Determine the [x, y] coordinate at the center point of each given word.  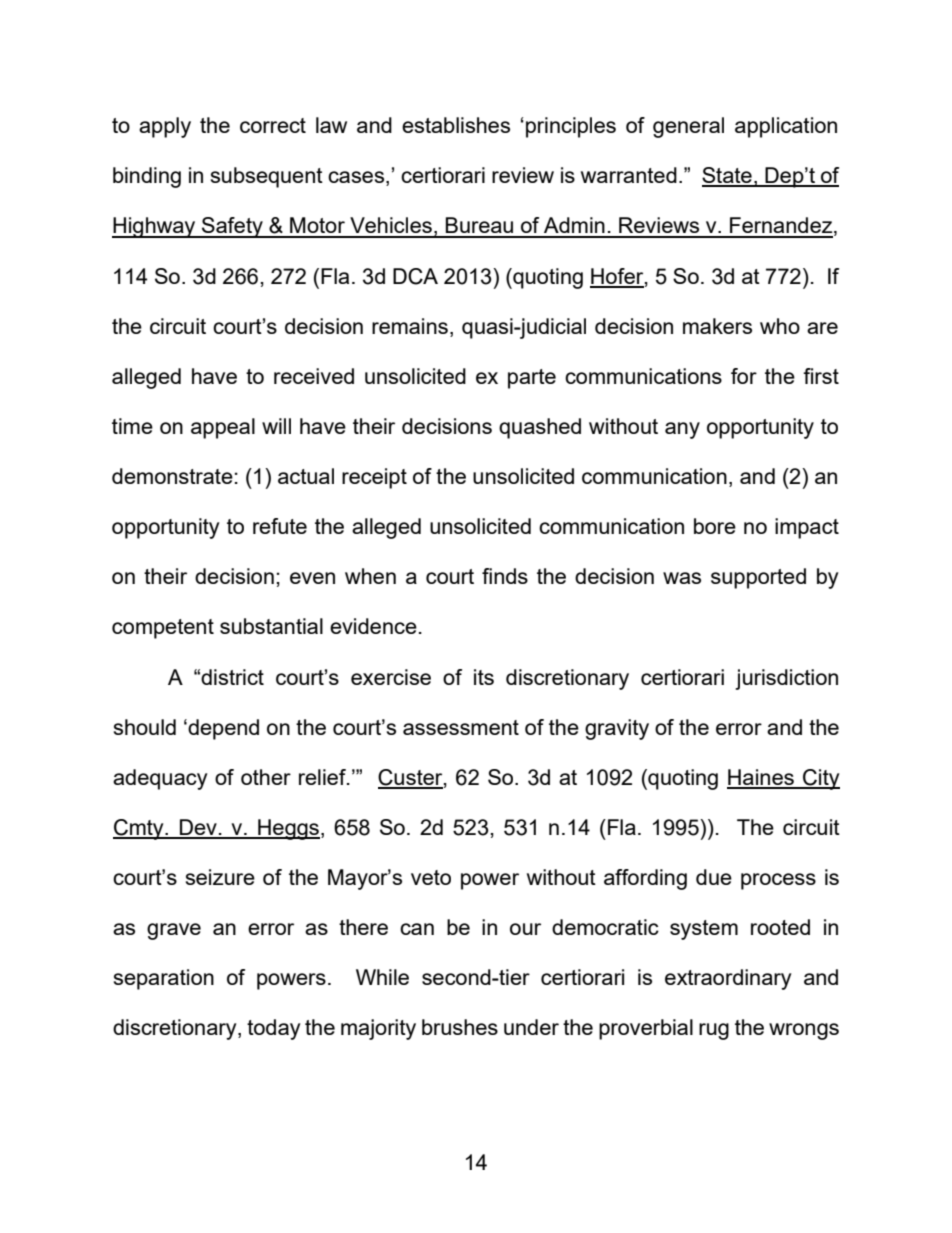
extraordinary [728, 979]
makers [717, 326]
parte [532, 379]
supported [758, 578]
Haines [761, 778]
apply [165, 127]
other [266, 777]
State [728, 176]
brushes [460, 1027]
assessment [461, 727]
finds [505, 576]
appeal [223, 428]
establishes [456, 125]
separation [164, 979]
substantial [271, 626]
